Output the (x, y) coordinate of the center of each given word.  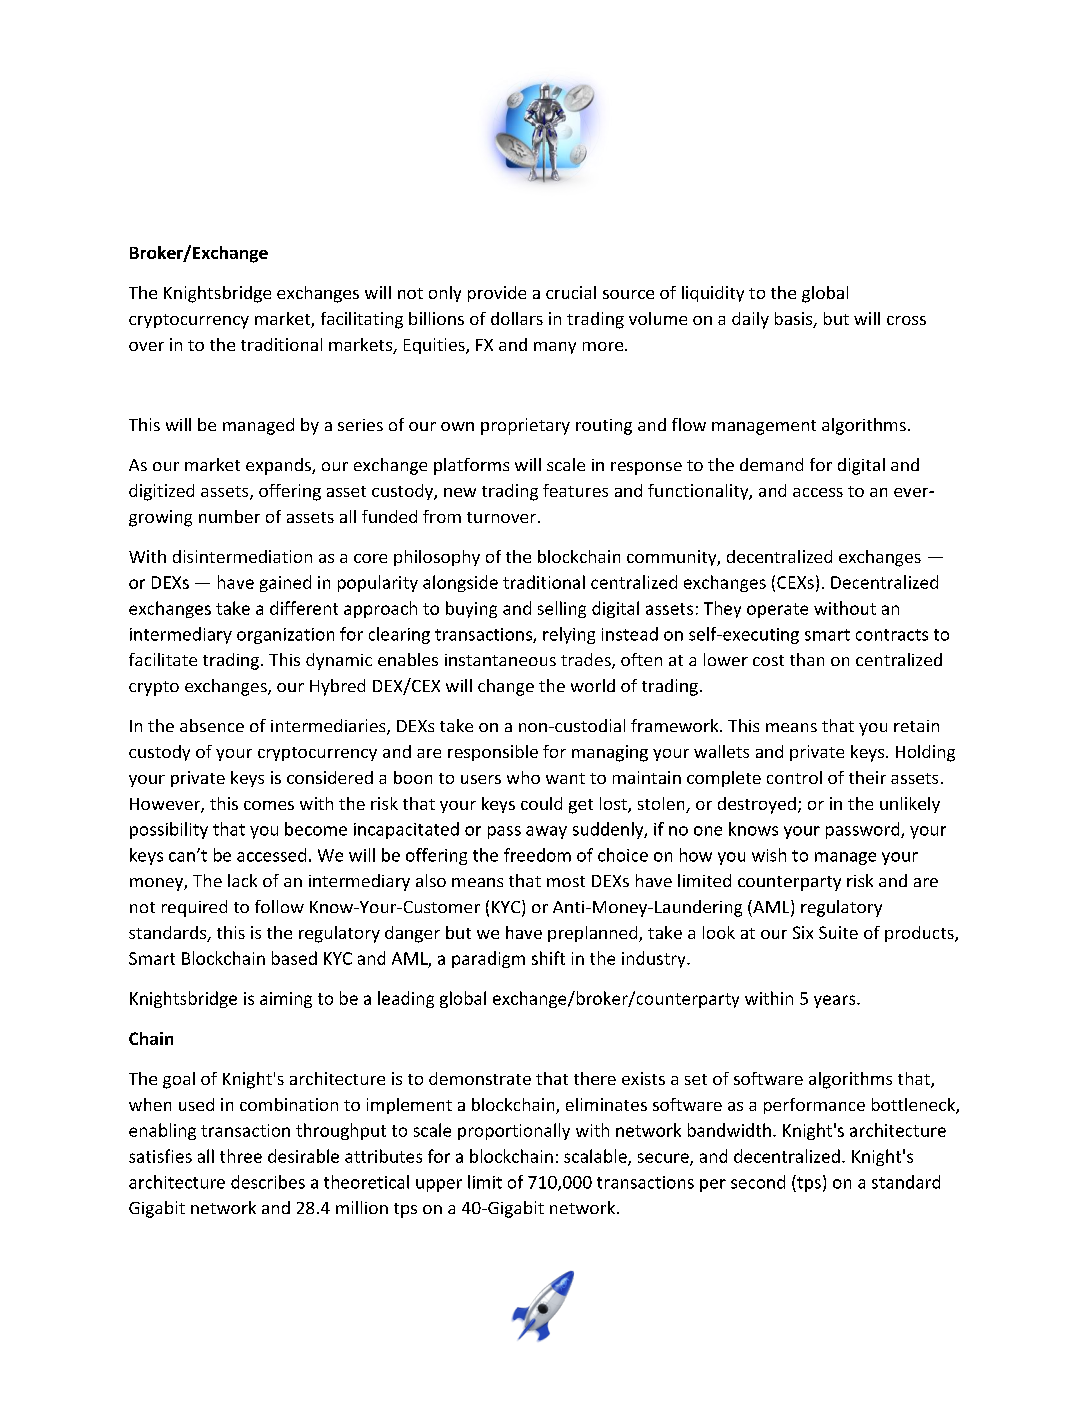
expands (279, 466)
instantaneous (500, 660)
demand (771, 464)
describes (268, 1182)
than (807, 659)
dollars (517, 318)
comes (269, 805)
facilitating (362, 320)
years (836, 1001)
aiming (286, 1000)
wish (769, 855)
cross (906, 320)
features (575, 490)
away (546, 832)
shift (548, 958)
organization (285, 636)
